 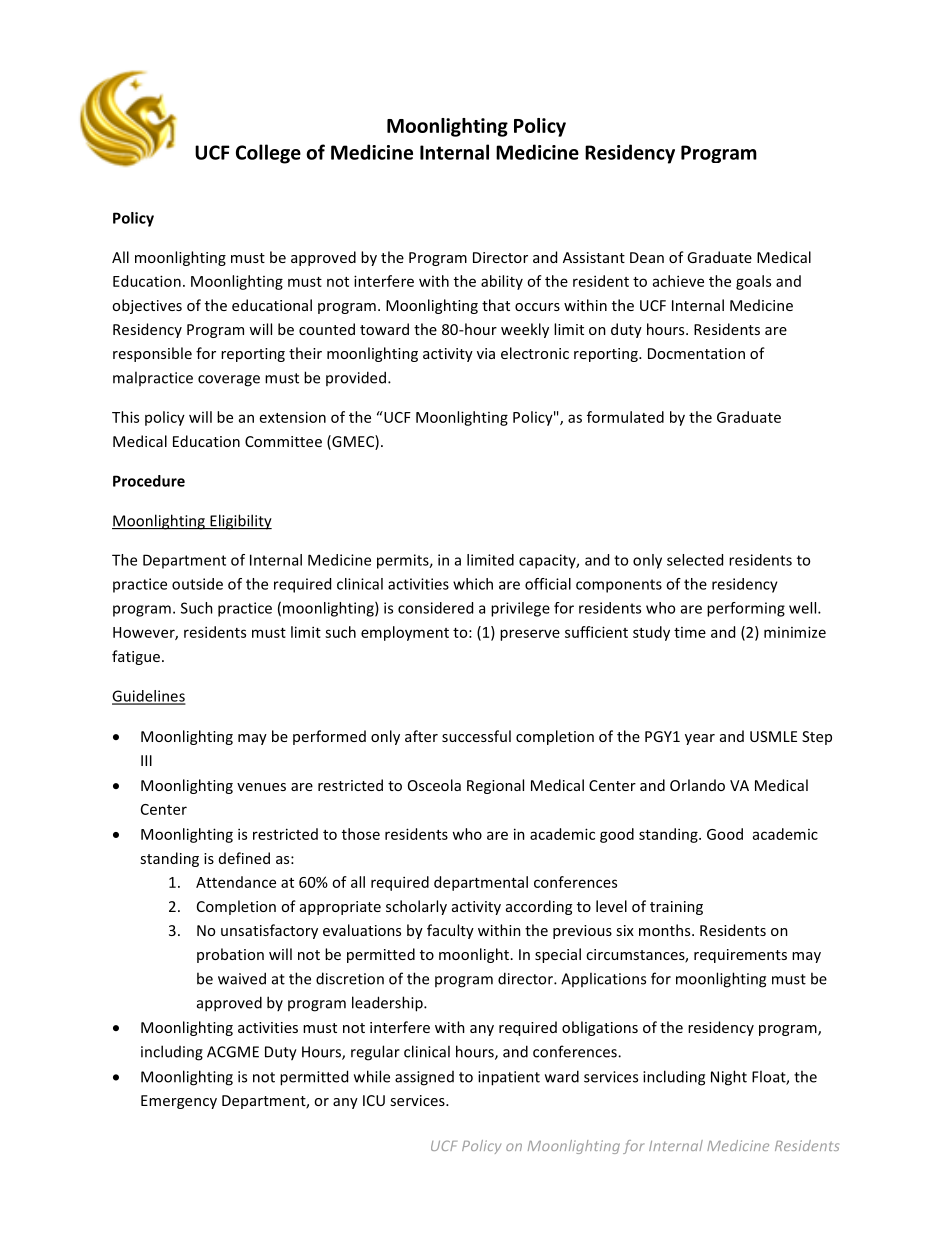 I want to click on coverage, so click(x=229, y=381).
